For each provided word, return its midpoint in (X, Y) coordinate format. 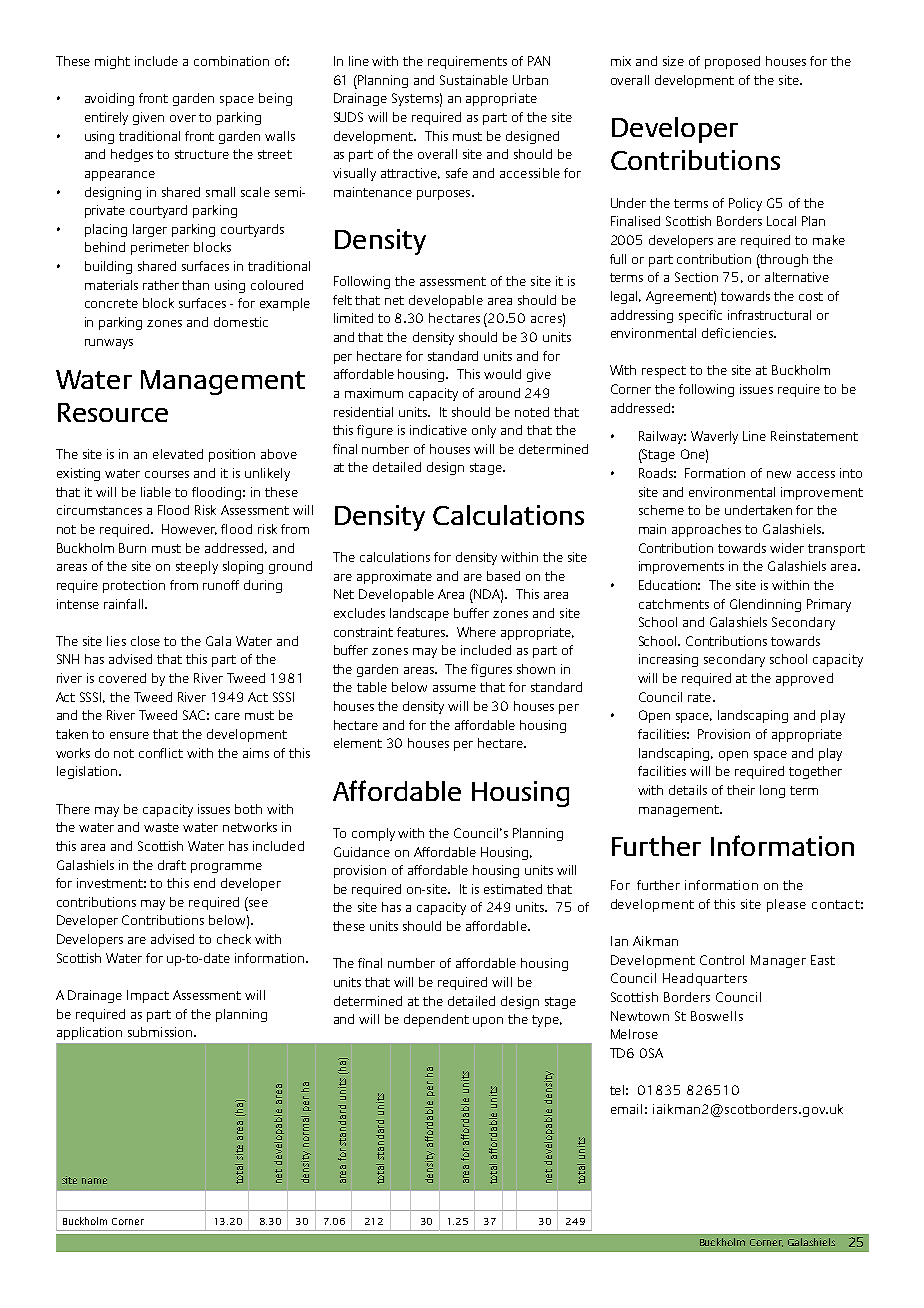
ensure (129, 735)
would (502, 374)
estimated (513, 889)
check (234, 939)
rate (699, 697)
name (94, 1181)
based (503, 576)
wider (787, 548)
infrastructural (769, 315)
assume (454, 688)
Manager (778, 961)
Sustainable (474, 80)
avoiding (109, 99)
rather (161, 285)
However (189, 529)
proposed (732, 62)
